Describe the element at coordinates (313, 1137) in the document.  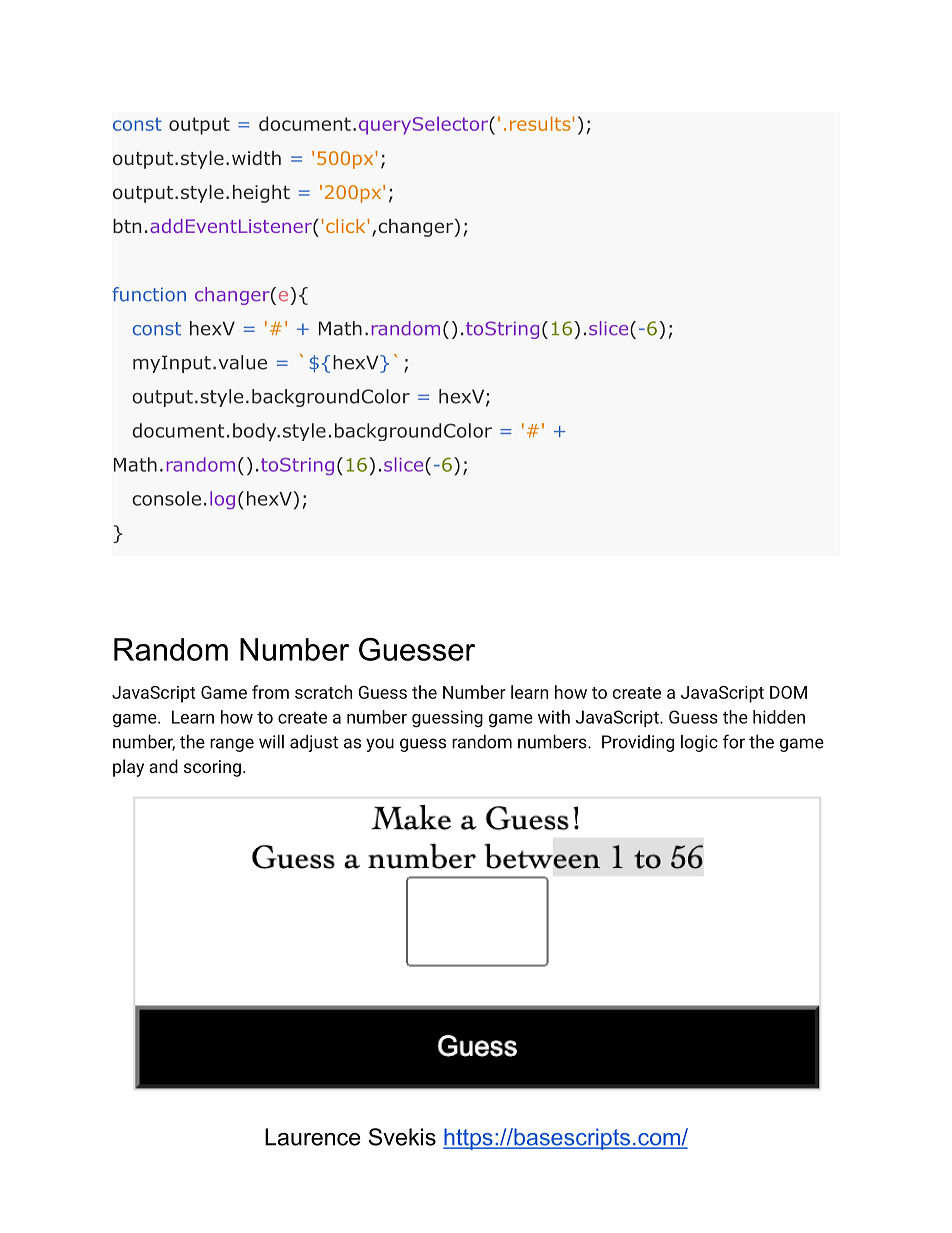
I see `Laurence` at that location.
